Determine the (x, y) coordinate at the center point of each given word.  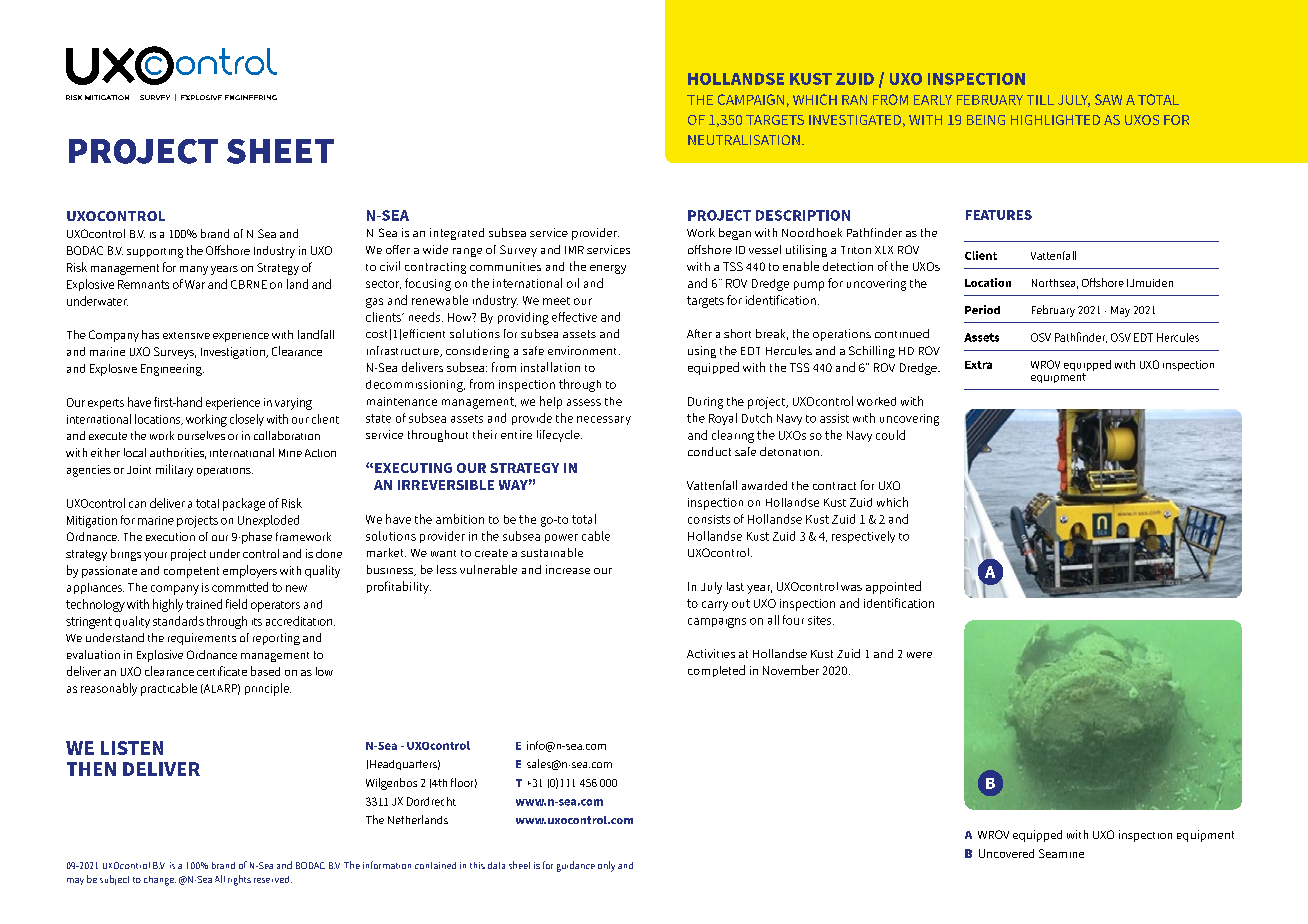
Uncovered (1006, 853)
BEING (986, 120)
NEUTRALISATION (744, 140)
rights (239, 880)
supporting (155, 253)
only (606, 866)
